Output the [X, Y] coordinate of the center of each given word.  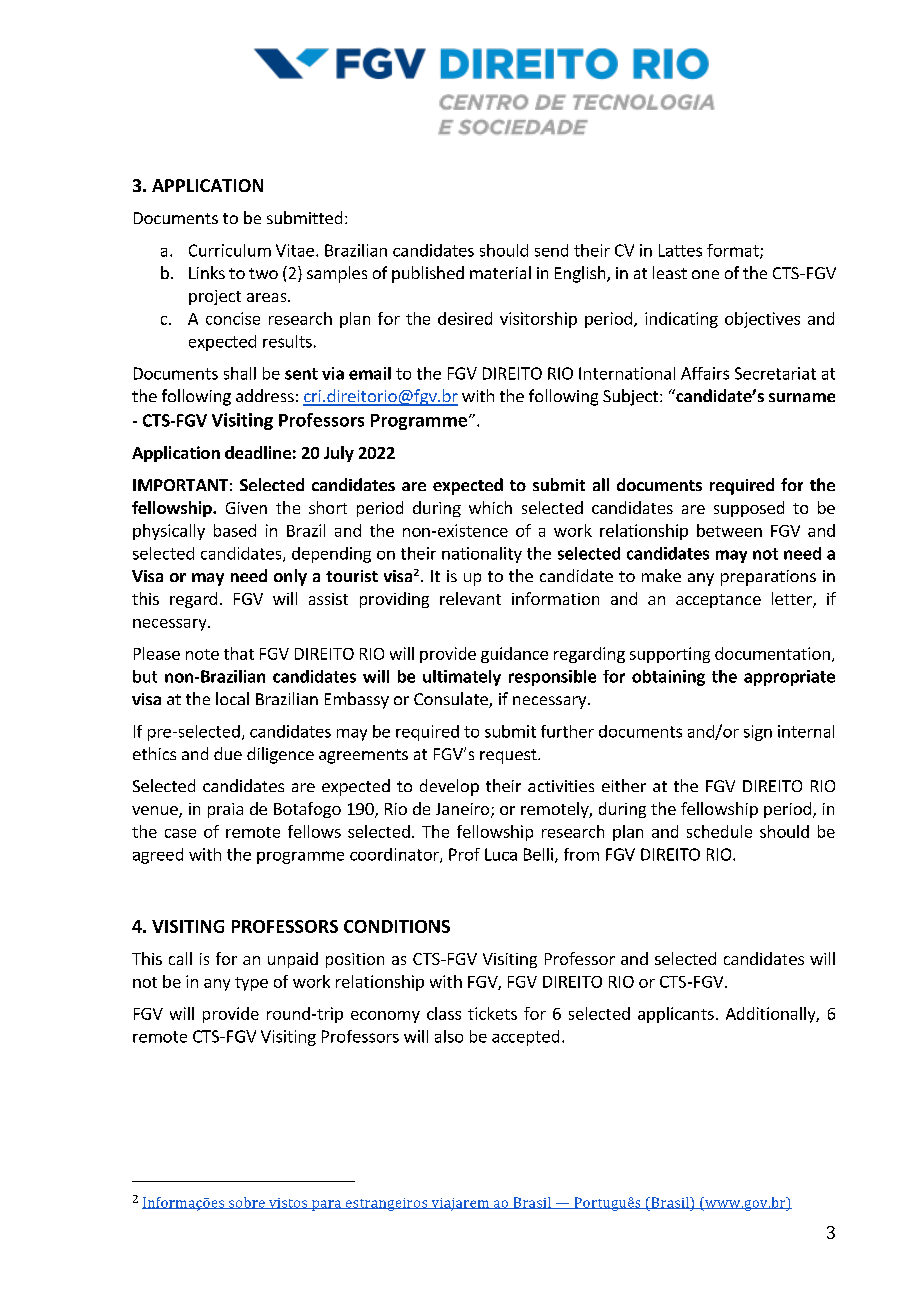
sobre [247, 1203]
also [449, 1036]
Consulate [452, 700]
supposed [749, 509]
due [228, 753]
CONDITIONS [397, 926]
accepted [525, 1038]
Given [246, 508]
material [500, 272]
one [705, 274]
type [251, 984]
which [490, 507]
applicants [676, 1015]
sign [758, 733]
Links [207, 272]
